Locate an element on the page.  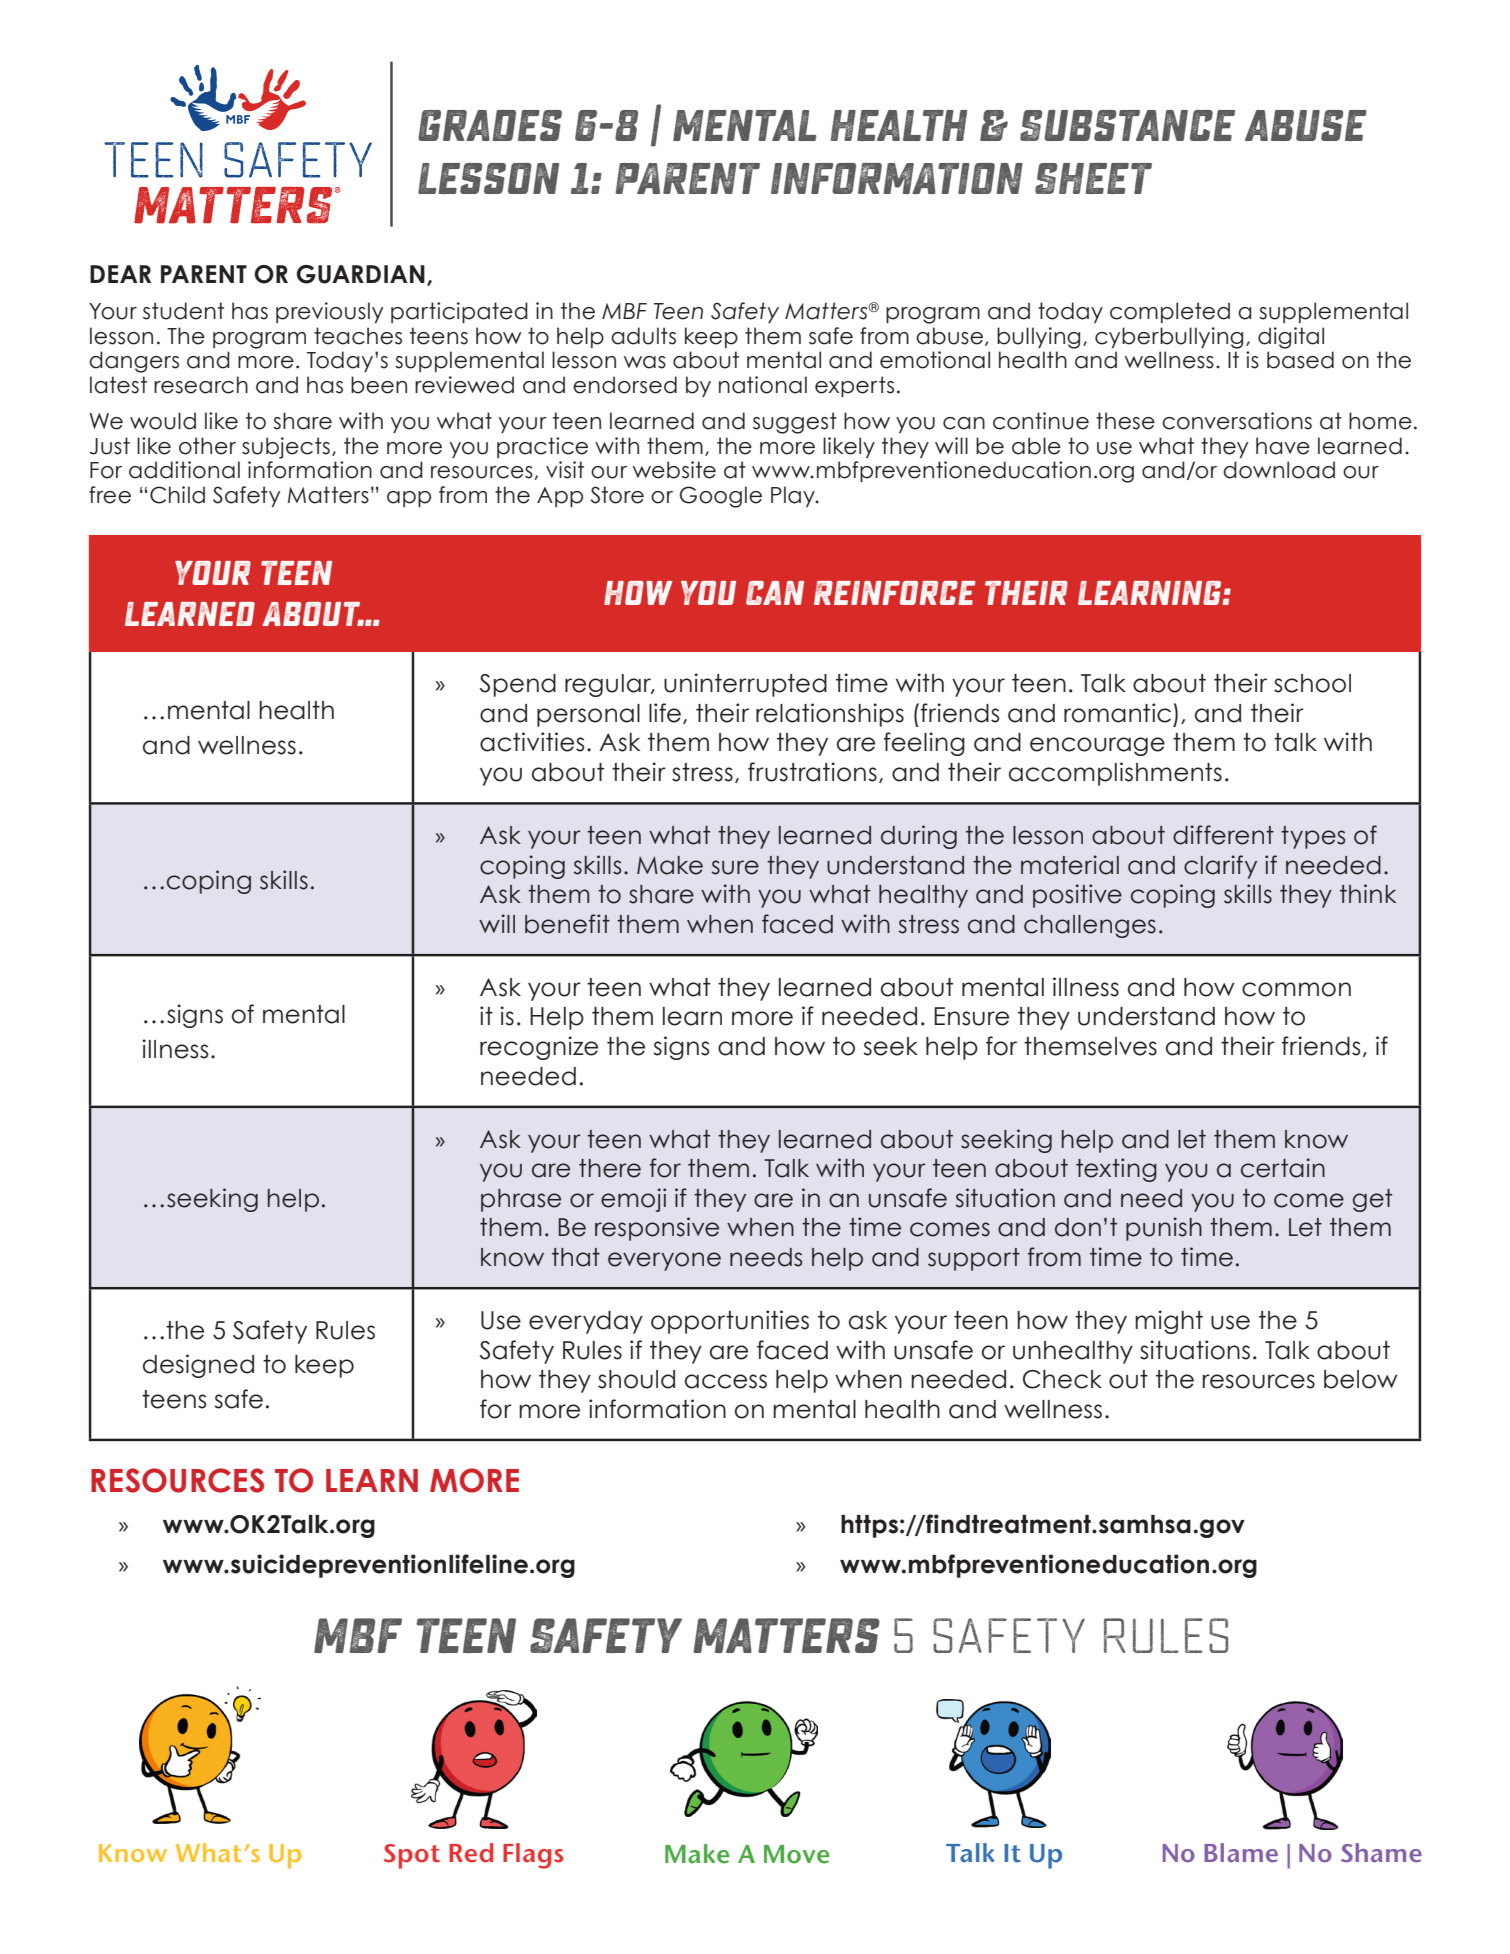
Spot is located at coordinates (412, 1856).
